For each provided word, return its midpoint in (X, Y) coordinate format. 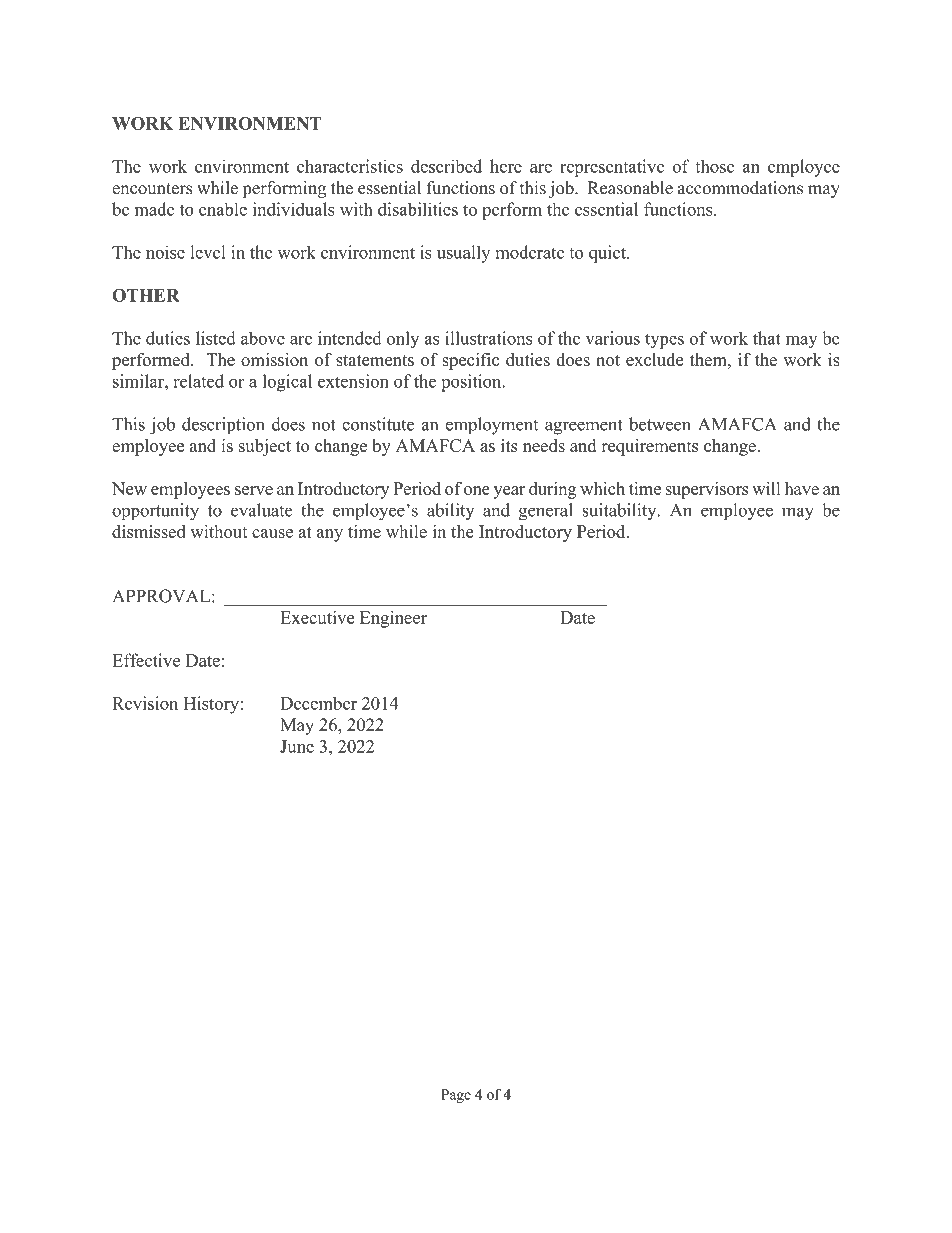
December (318, 703)
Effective (146, 660)
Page (456, 1096)
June (297, 746)
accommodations (740, 188)
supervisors (707, 490)
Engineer (393, 619)
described (446, 166)
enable (223, 209)
